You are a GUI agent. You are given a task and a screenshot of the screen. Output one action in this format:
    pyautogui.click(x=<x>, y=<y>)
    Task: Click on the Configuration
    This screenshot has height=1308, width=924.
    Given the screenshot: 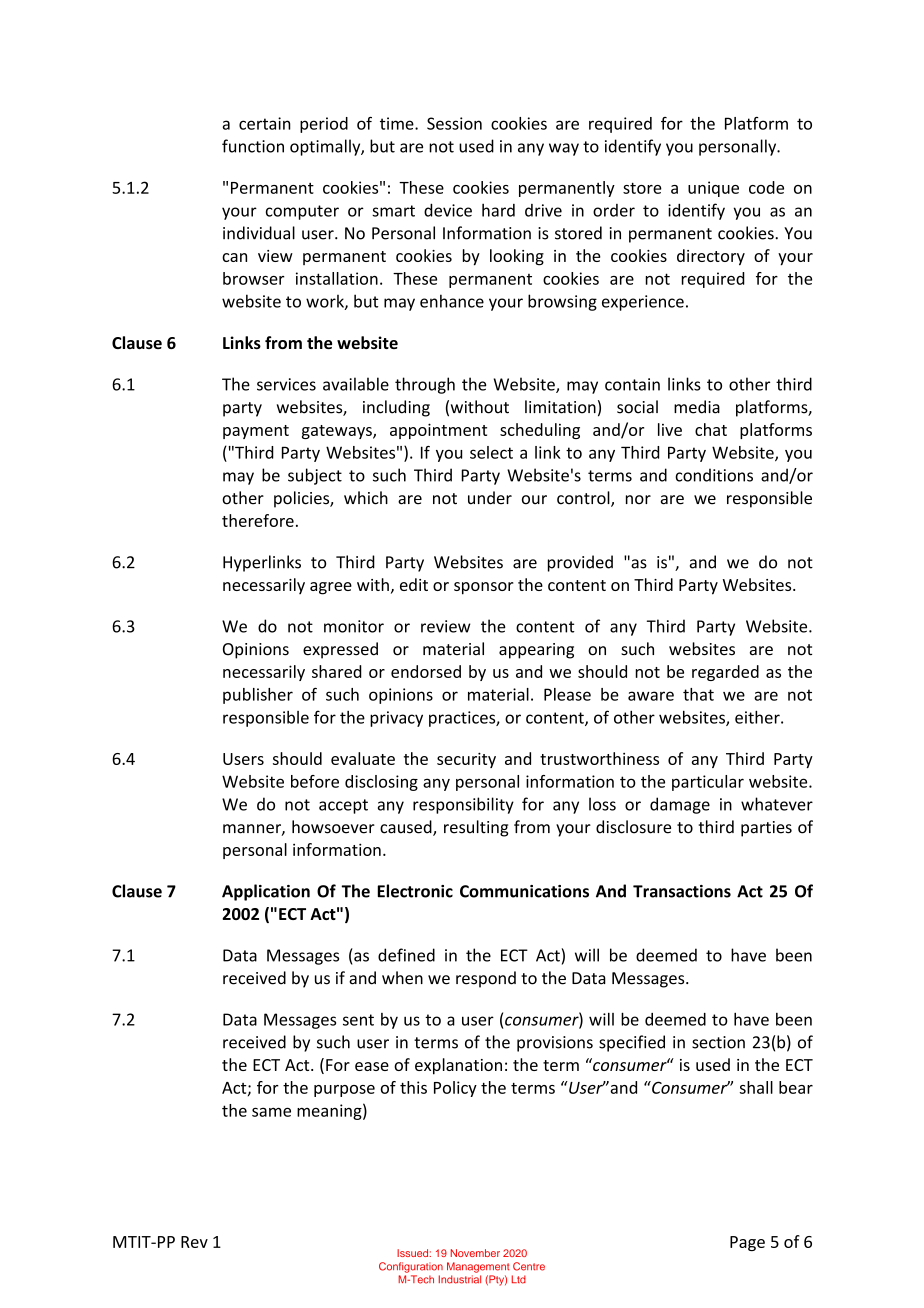 What is the action you would take?
    pyautogui.click(x=411, y=1267)
